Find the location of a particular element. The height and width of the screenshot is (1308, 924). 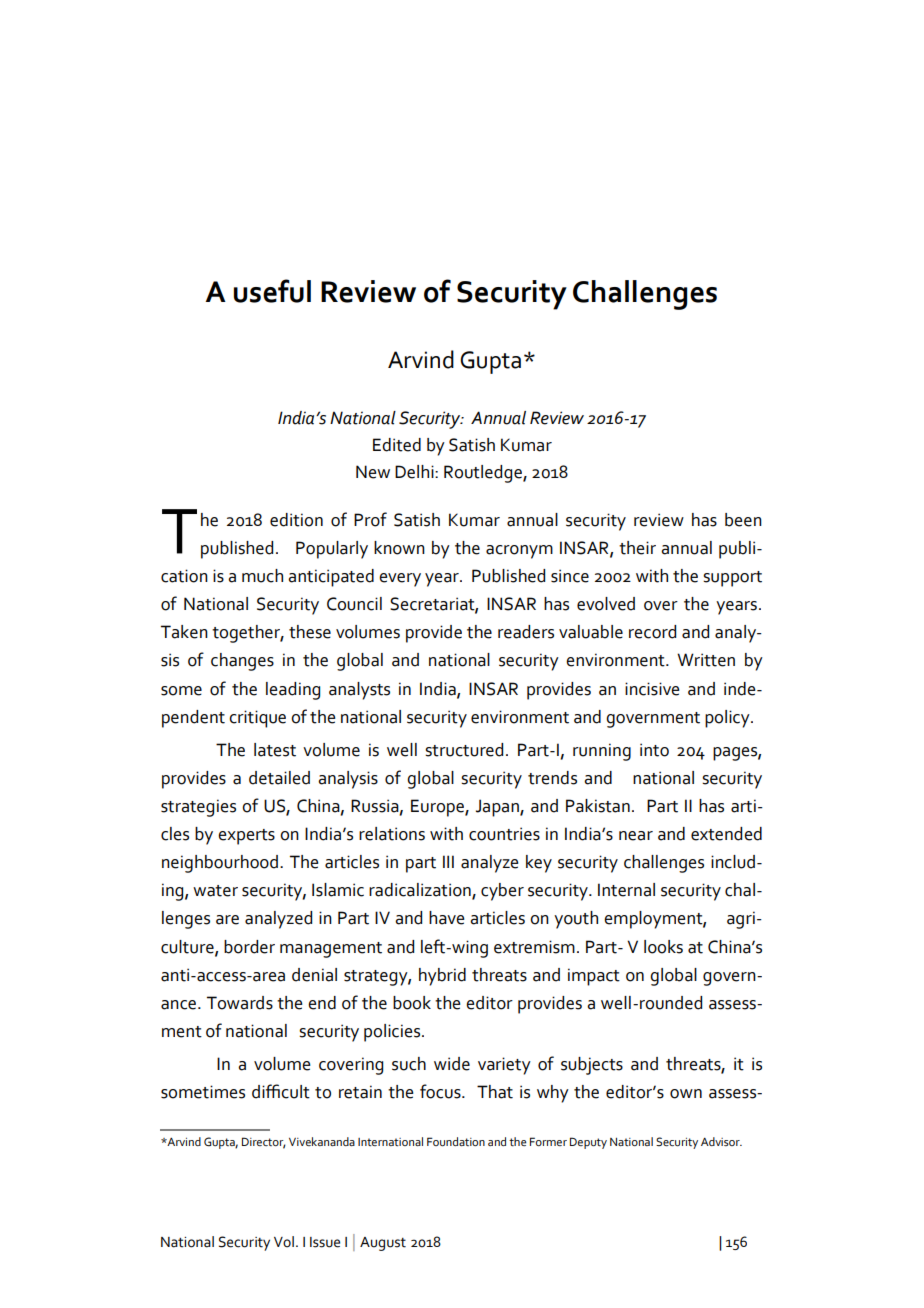

have is located at coordinates (447, 918).
